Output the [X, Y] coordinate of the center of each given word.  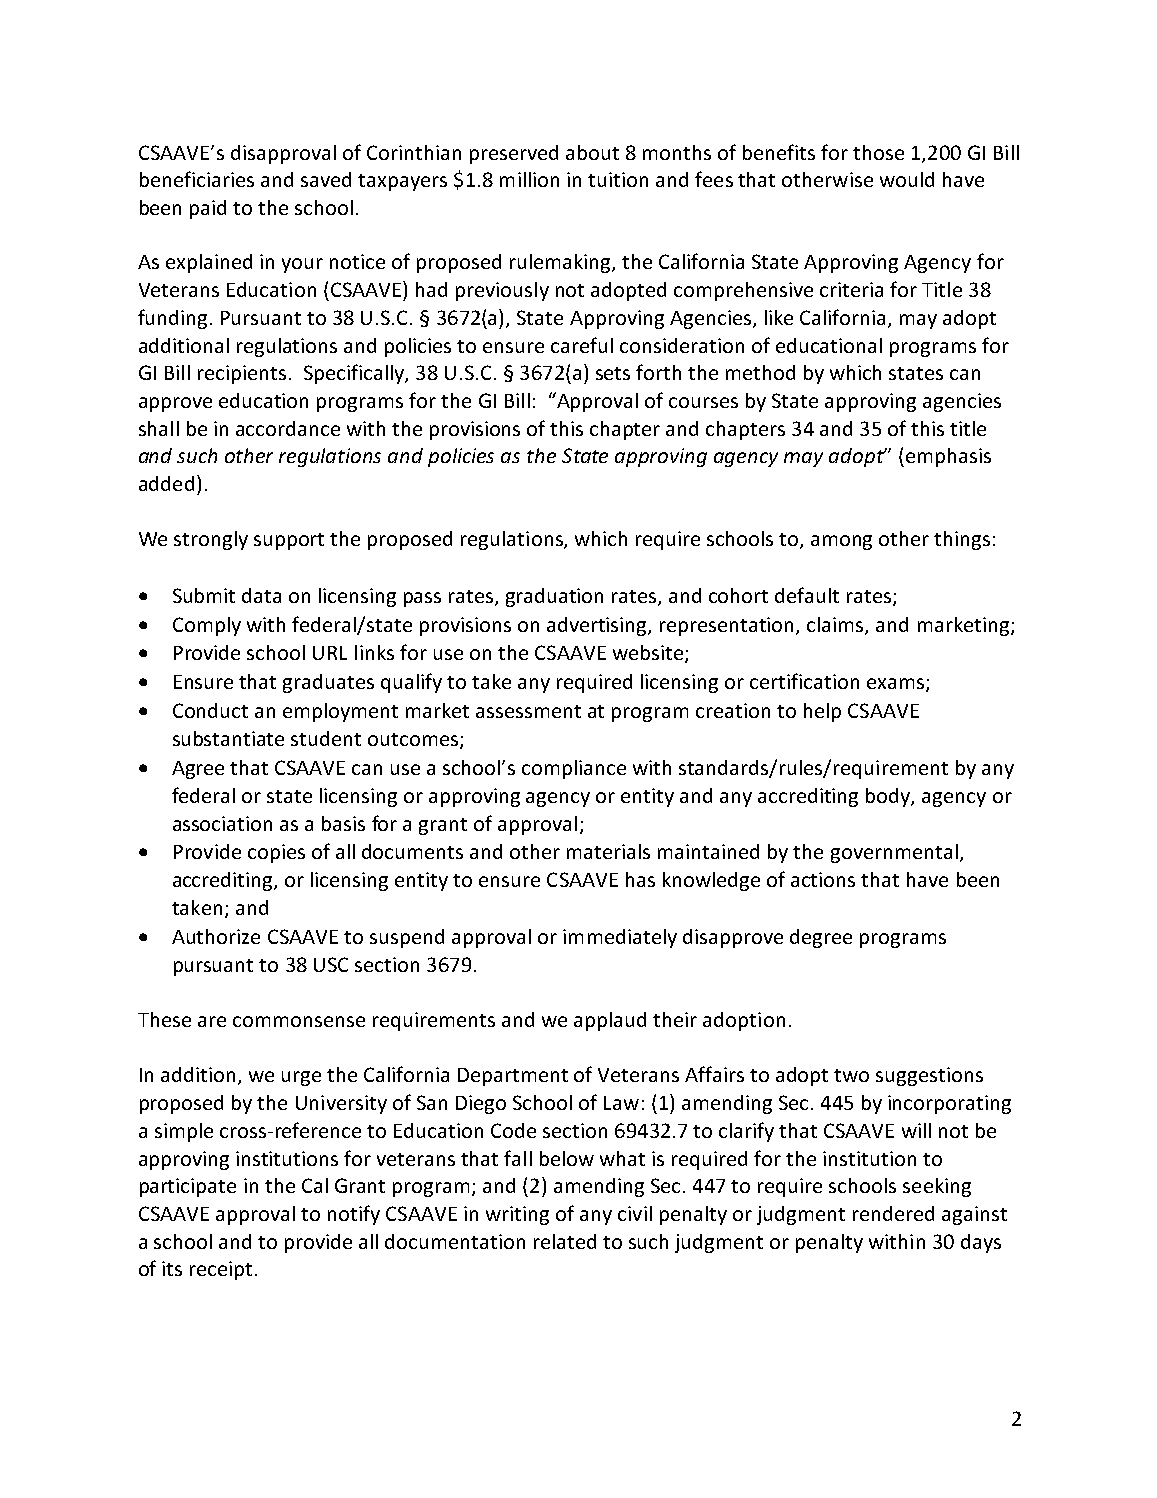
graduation [554, 597]
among [841, 542]
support [289, 541]
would [907, 179]
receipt [221, 1270]
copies [276, 853]
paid [208, 209]
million [529, 179]
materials [608, 851]
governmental [894, 853]
